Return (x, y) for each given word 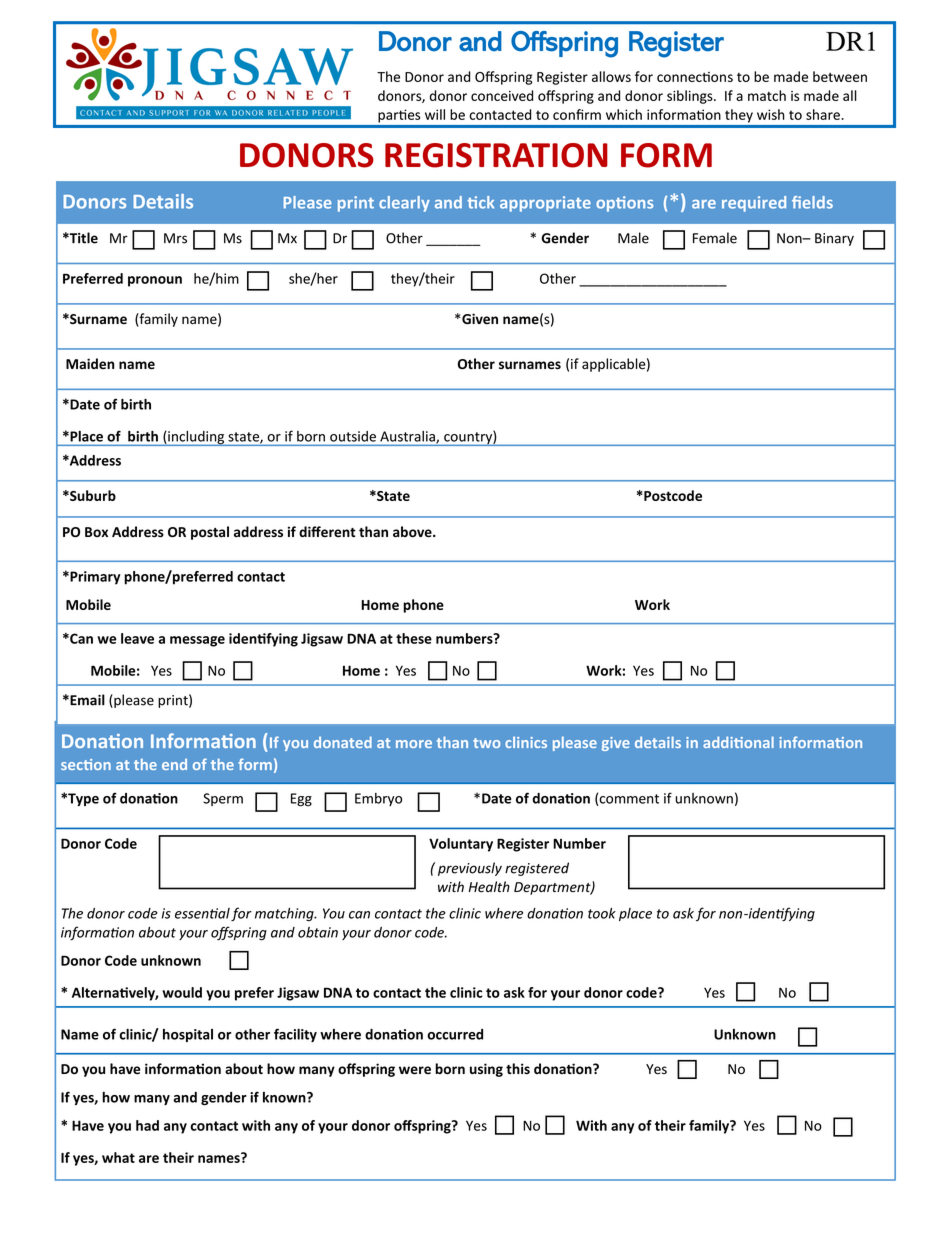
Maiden (90, 363)
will (435, 114)
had (147, 1125)
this (518, 1069)
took (602, 913)
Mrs (175, 238)
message (197, 641)
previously (470, 869)
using (486, 1070)
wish (771, 114)
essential (202, 913)
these (414, 638)
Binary (834, 239)
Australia (408, 437)
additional (738, 742)
